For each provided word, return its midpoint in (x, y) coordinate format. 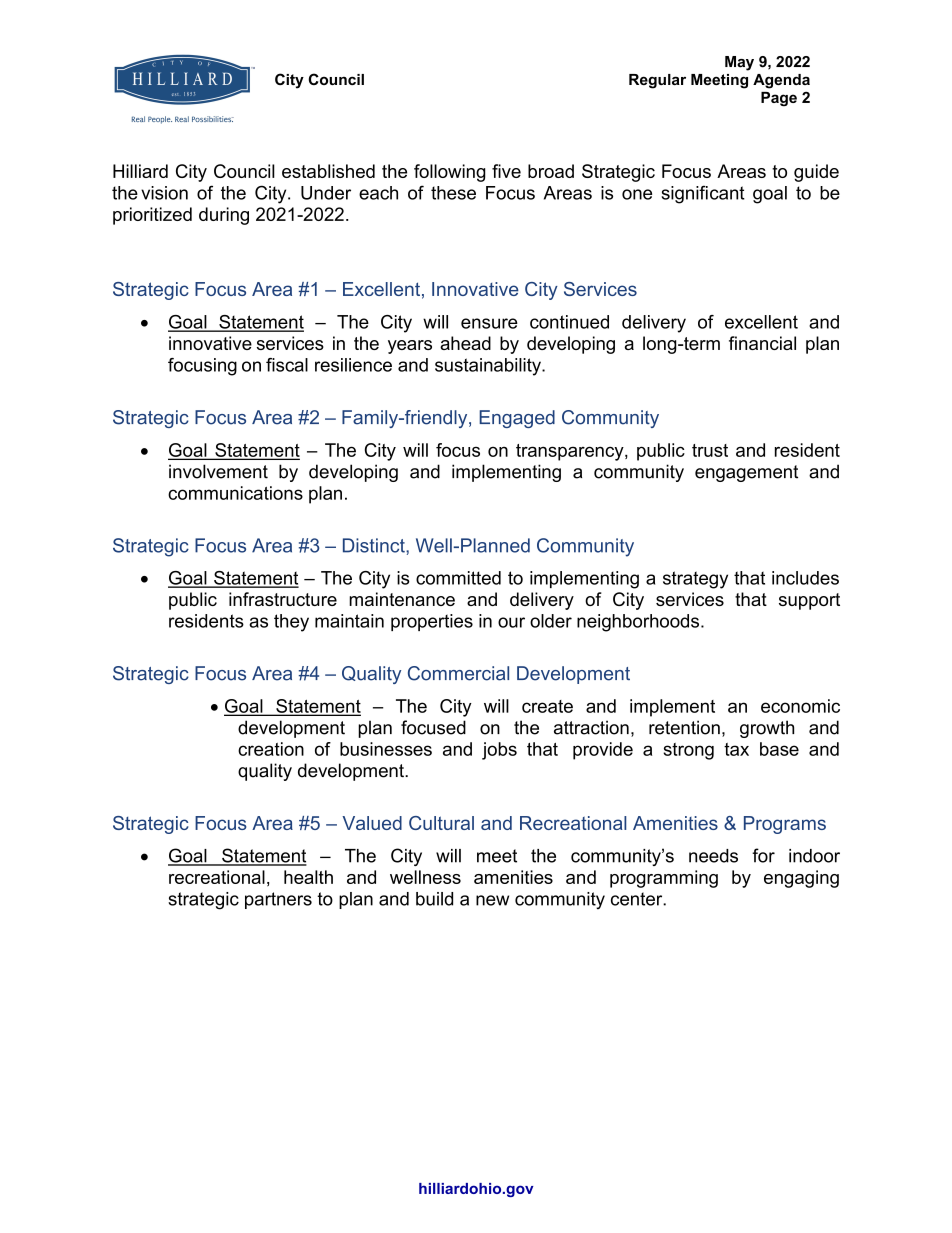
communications (235, 493)
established (328, 171)
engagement (746, 473)
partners (278, 900)
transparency (571, 452)
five (506, 171)
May (739, 63)
